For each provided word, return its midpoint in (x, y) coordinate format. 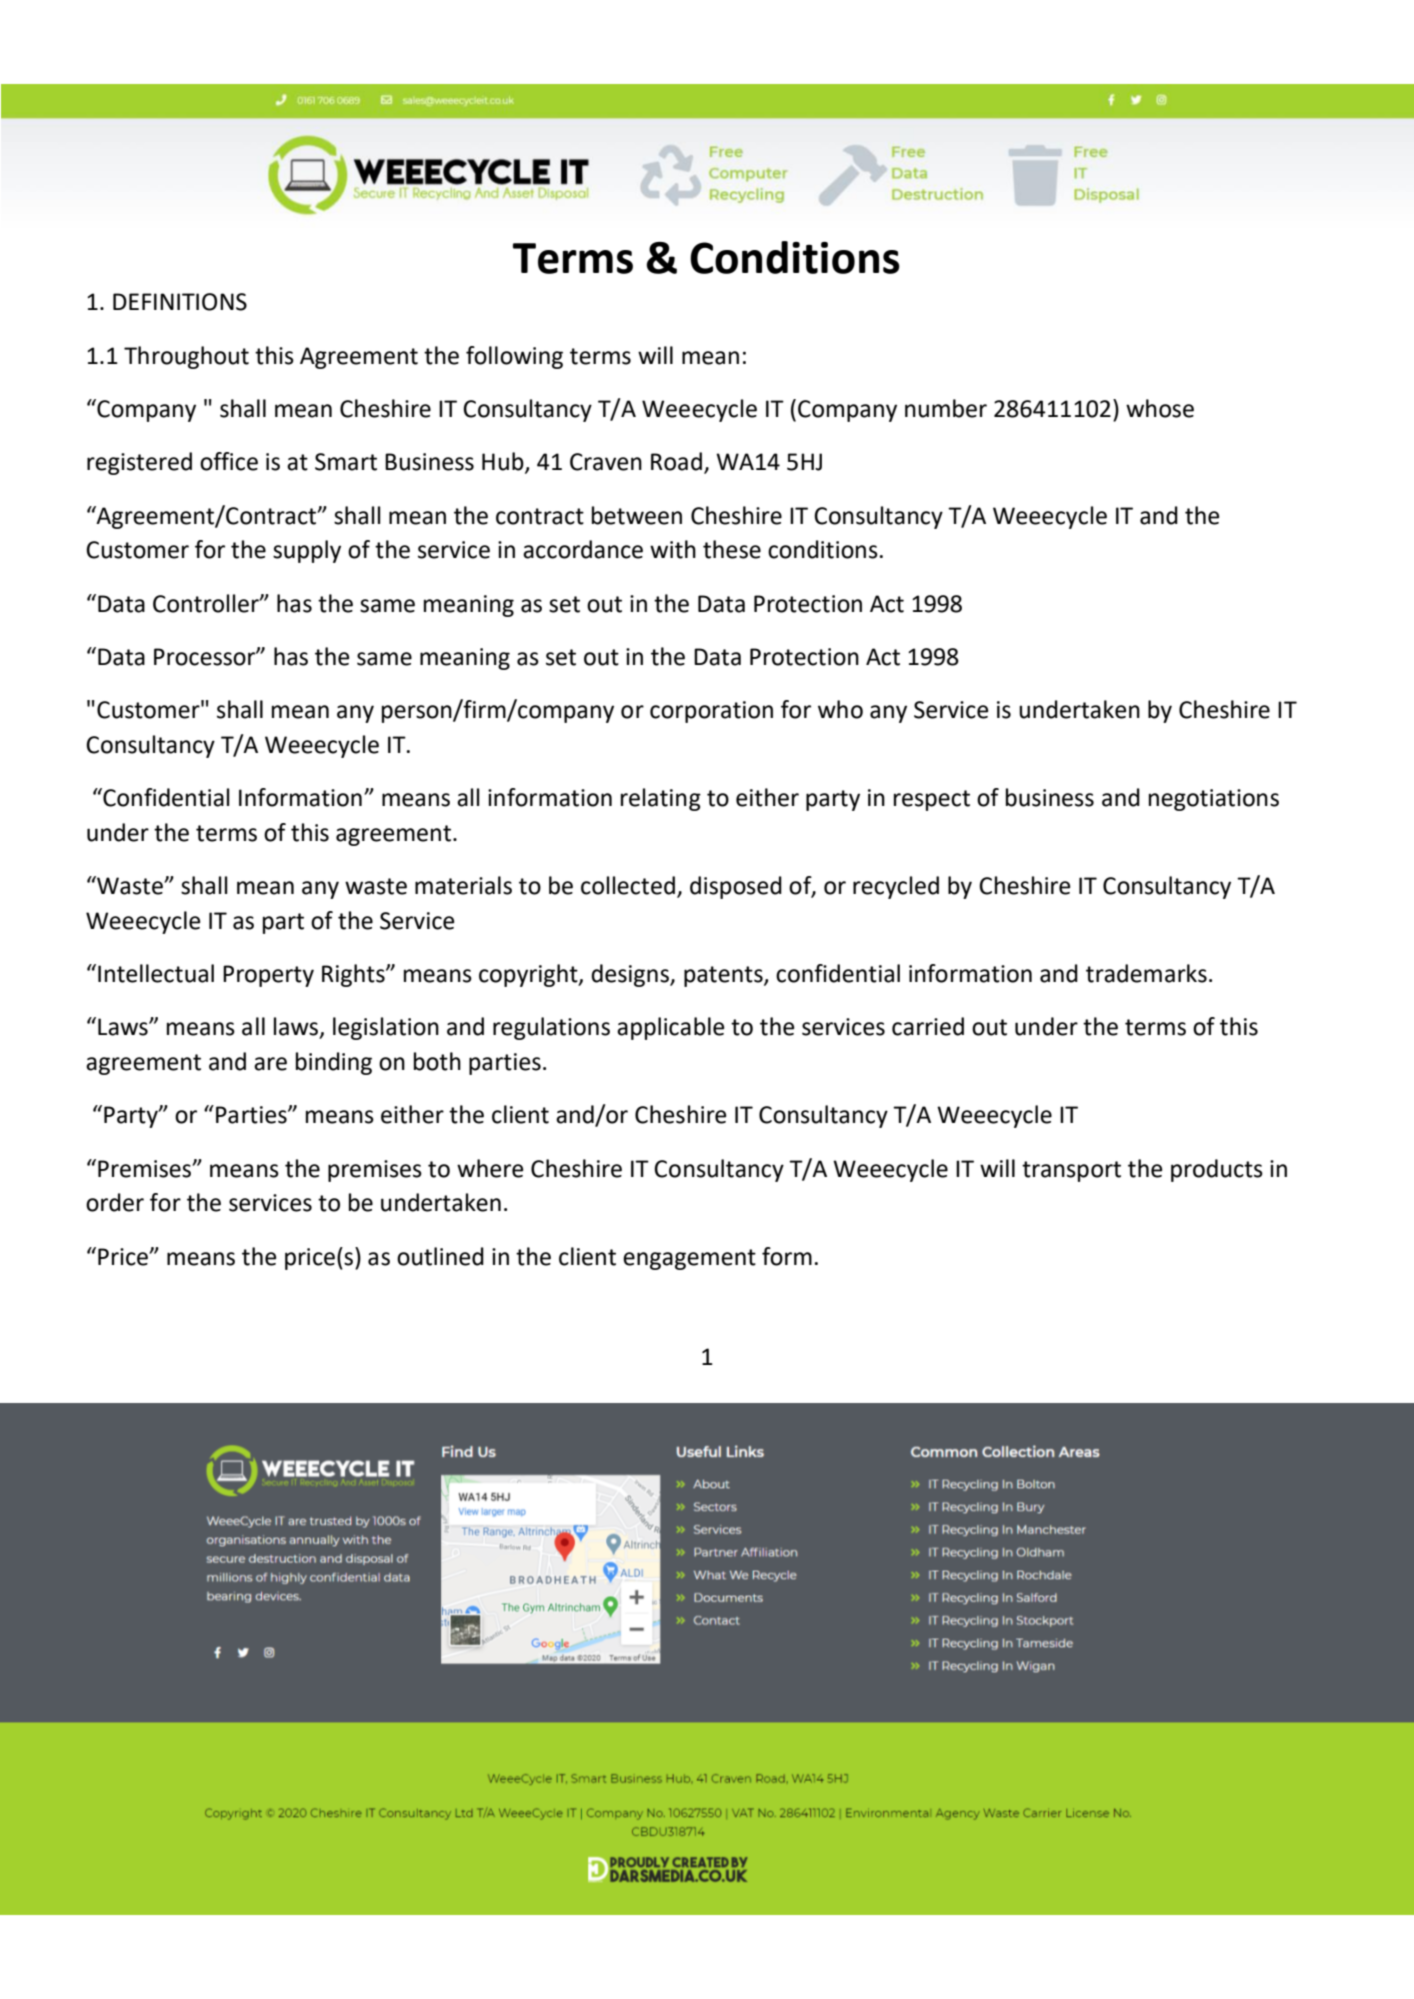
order (115, 1202)
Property (268, 976)
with (673, 549)
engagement (689, 1259)
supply (307, 551)
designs (631, 975)
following (514, 357)
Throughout (186, 357)
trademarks (1146, 973)
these (732, 549)
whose (1160, 408)
